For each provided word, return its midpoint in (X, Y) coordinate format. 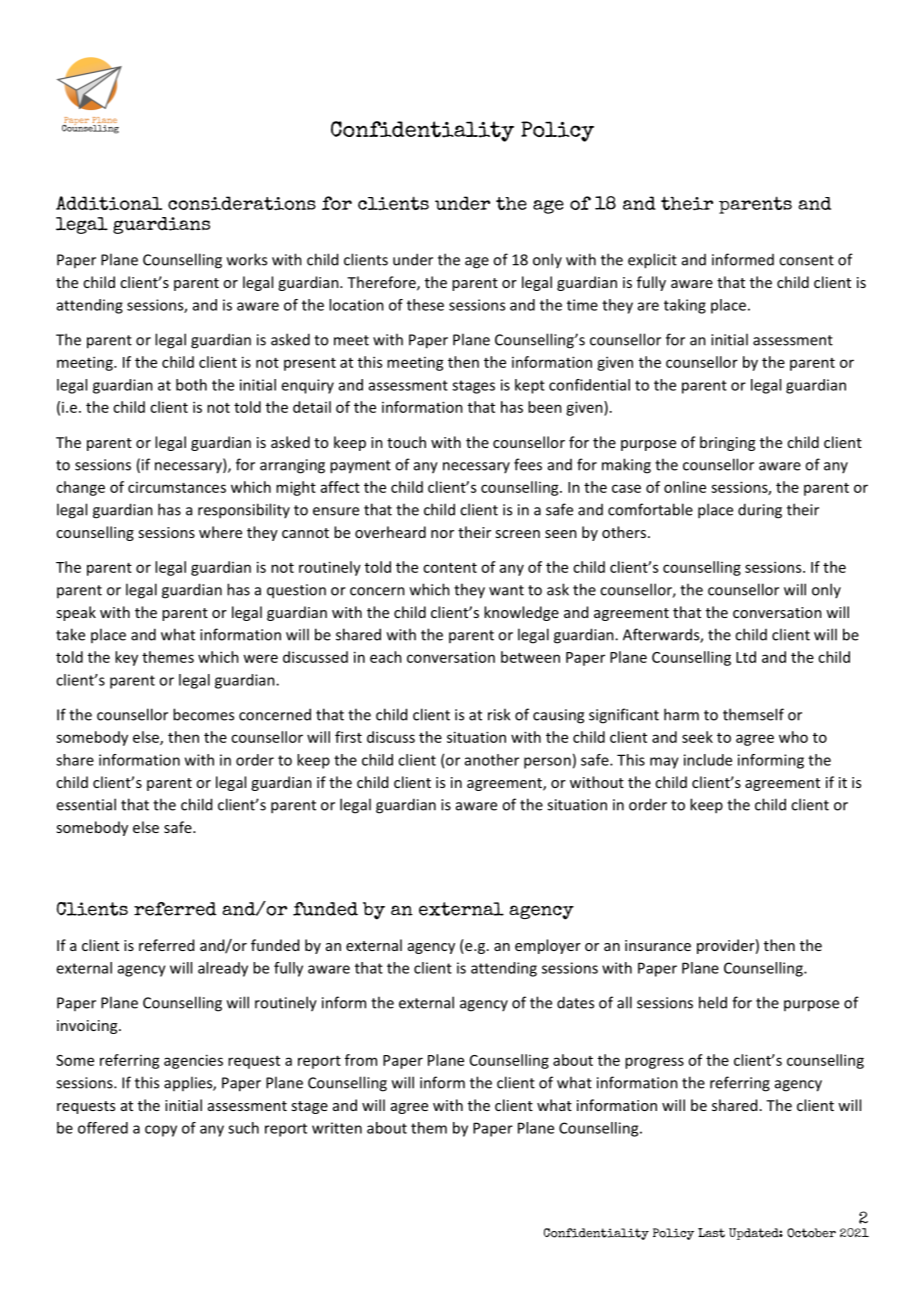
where (220, 532)
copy (161, 1131)
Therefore (382, 283)
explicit (652, 261)
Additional (109, 203)
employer (548, 946)
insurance (658, 945)
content (450, 568)
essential (86, 804)
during (760, 511)
